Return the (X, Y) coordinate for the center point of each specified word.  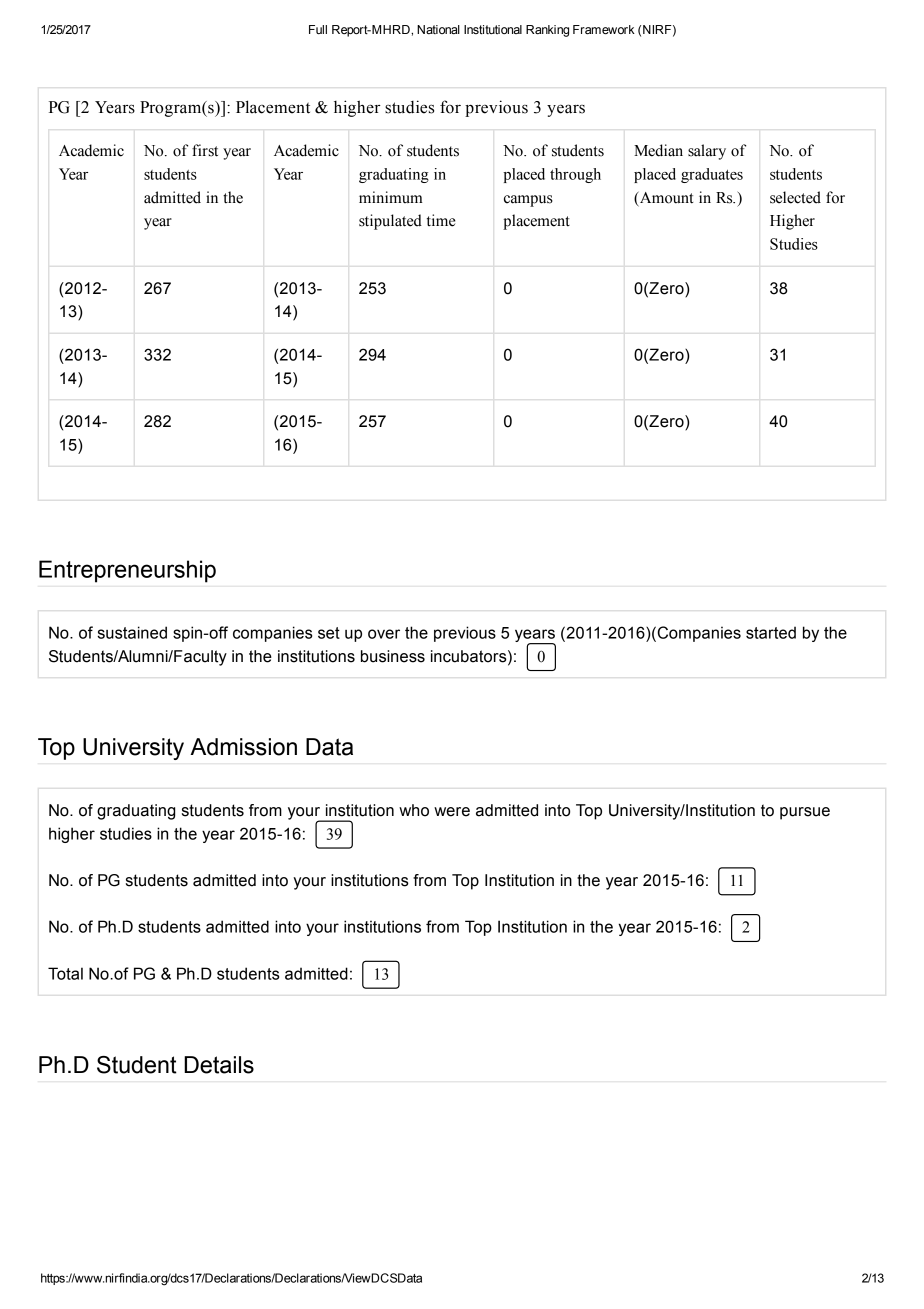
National (438, 29)
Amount (665, 198)
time (441, 220)
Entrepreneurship (127, 571)
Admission (243, 747)
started (771, 632)
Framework (604, 30)
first (205, 150)
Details (219, 1065)
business (393, 656)
